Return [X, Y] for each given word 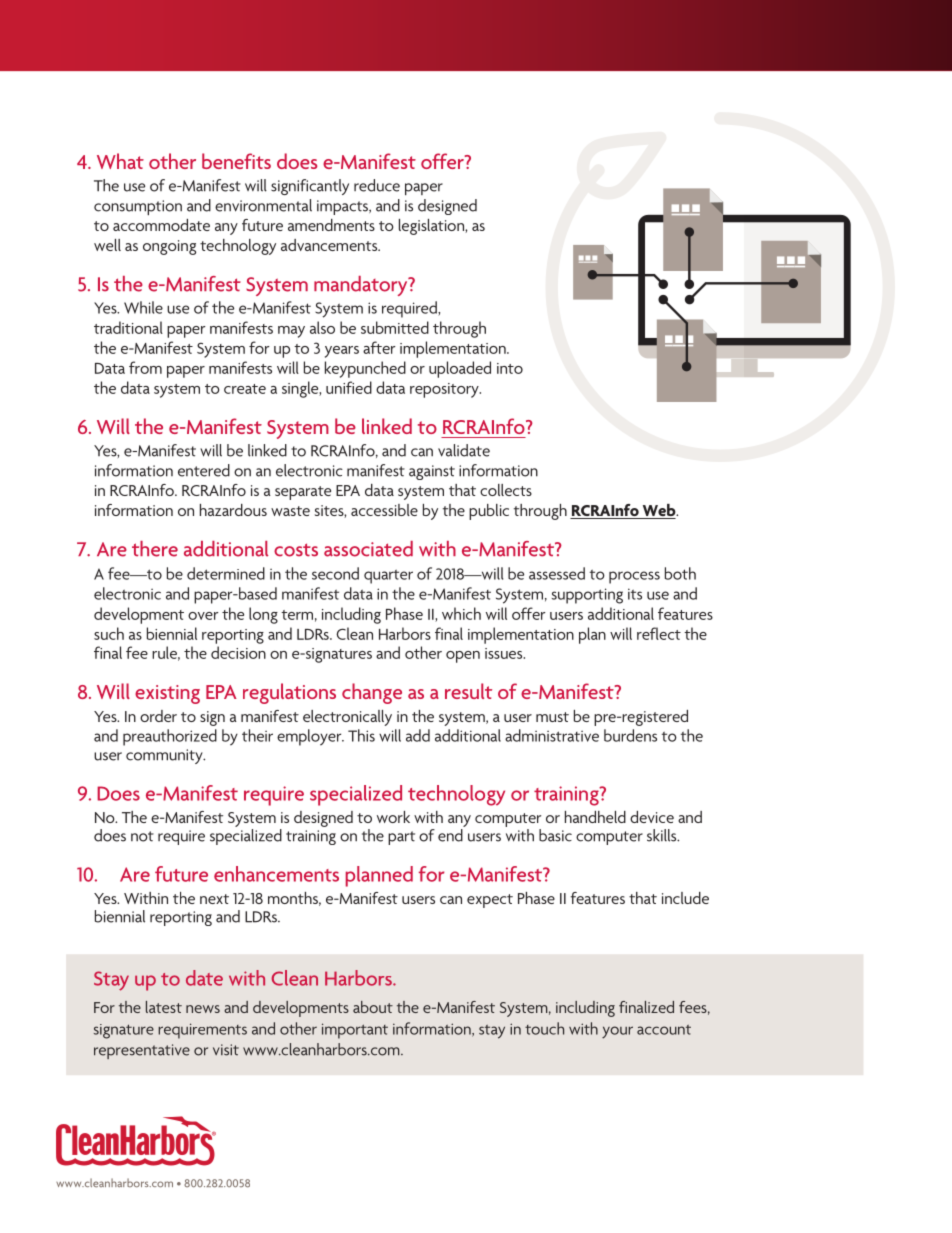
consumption [138, 207]
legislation [432, 227]
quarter [388, 577]
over [203, 616]
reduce [377, 185]
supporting [587, 596]
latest [164, 1007]
